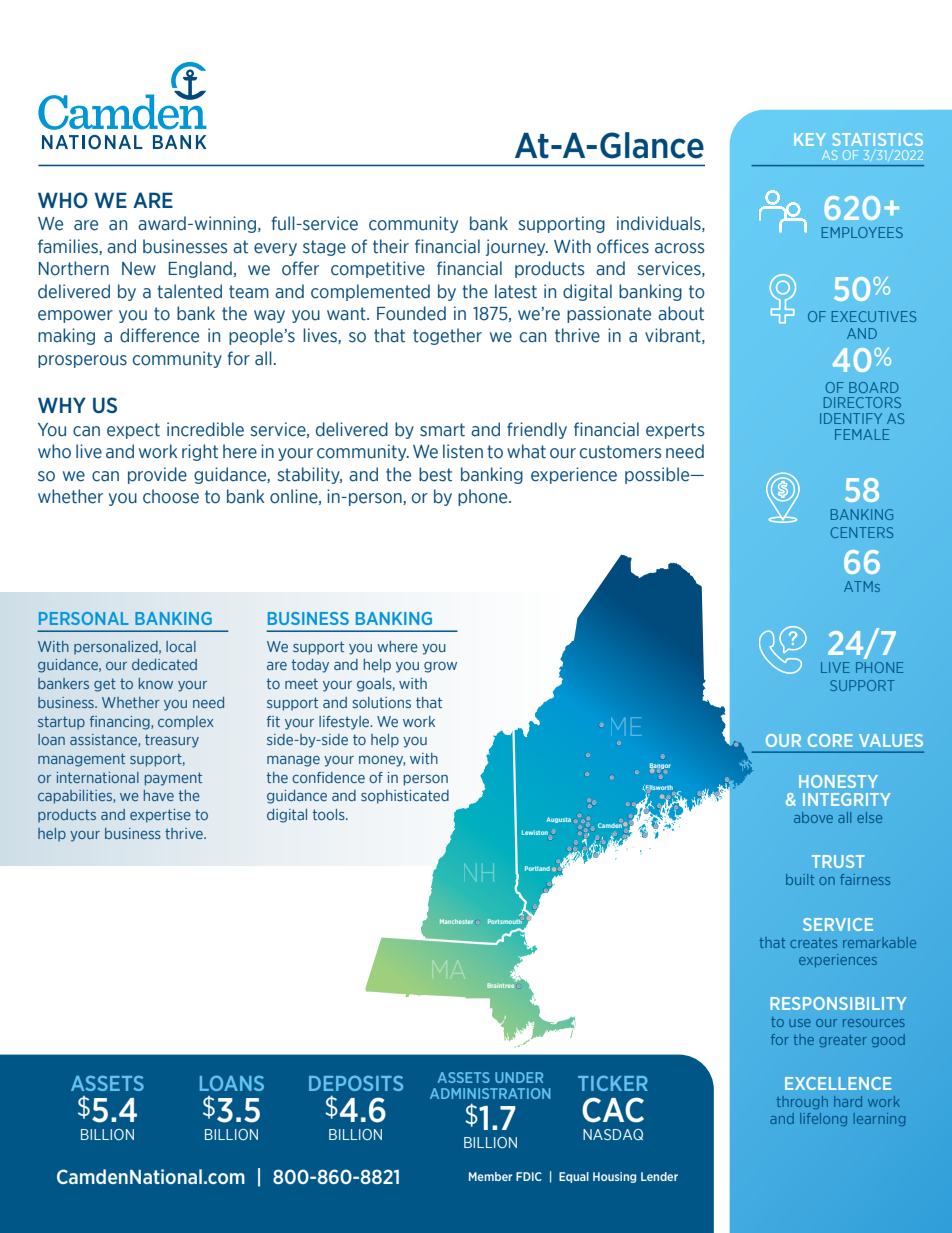 The image size is (952, 1233). What do you see at coordinates (517, 247) in the screenshot?
I see `journey` at bounding box center [517, 247].
